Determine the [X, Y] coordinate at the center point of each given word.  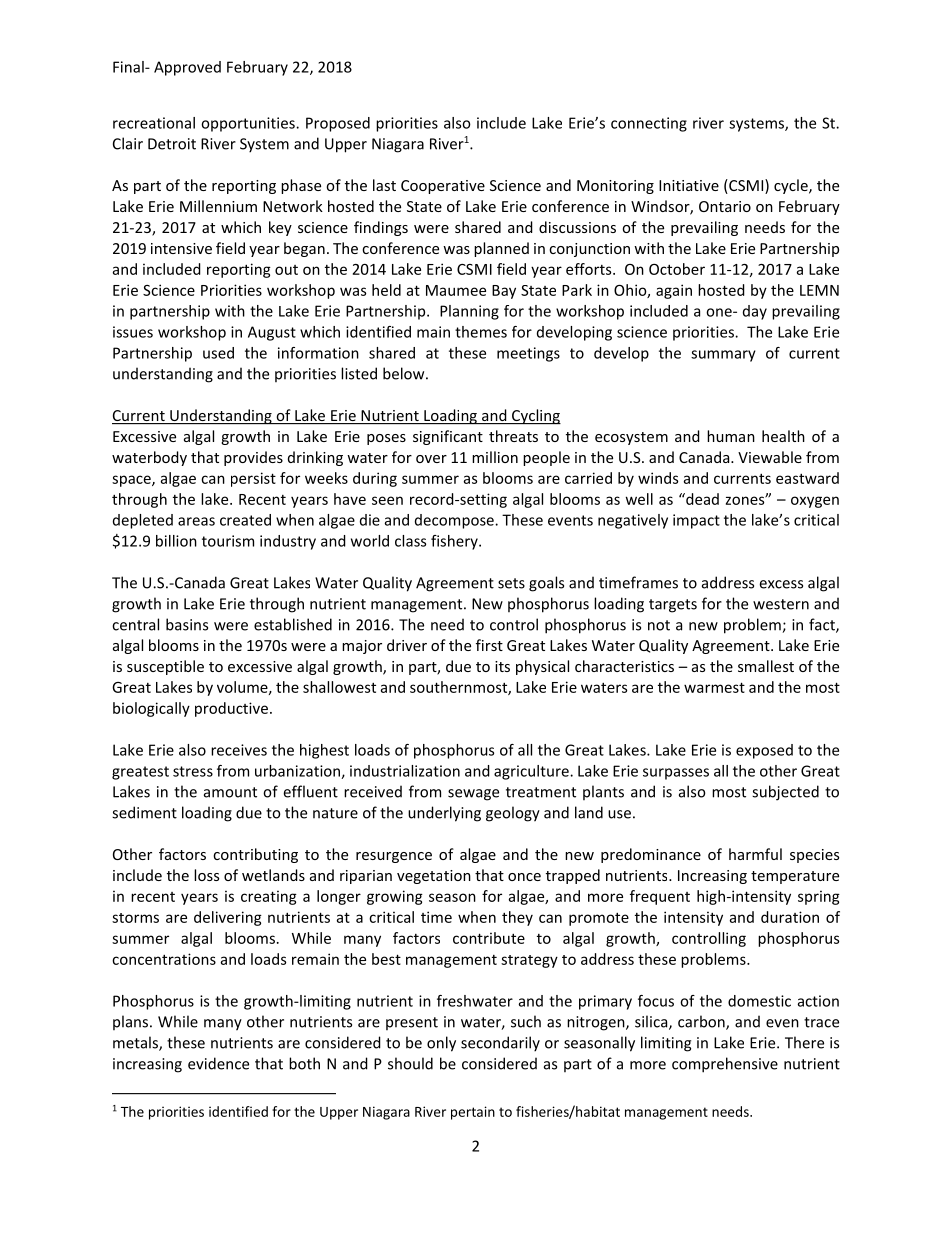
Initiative [689, 185]
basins [187, 624]
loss [206, 875]
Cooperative [443, 187]
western [781, 604]
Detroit [172, 144]
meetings [528, 354]
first [489, 645]
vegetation [434, 877]
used [218, 353]
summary [723, 356]
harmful [755, 854]
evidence [218, 1063]
